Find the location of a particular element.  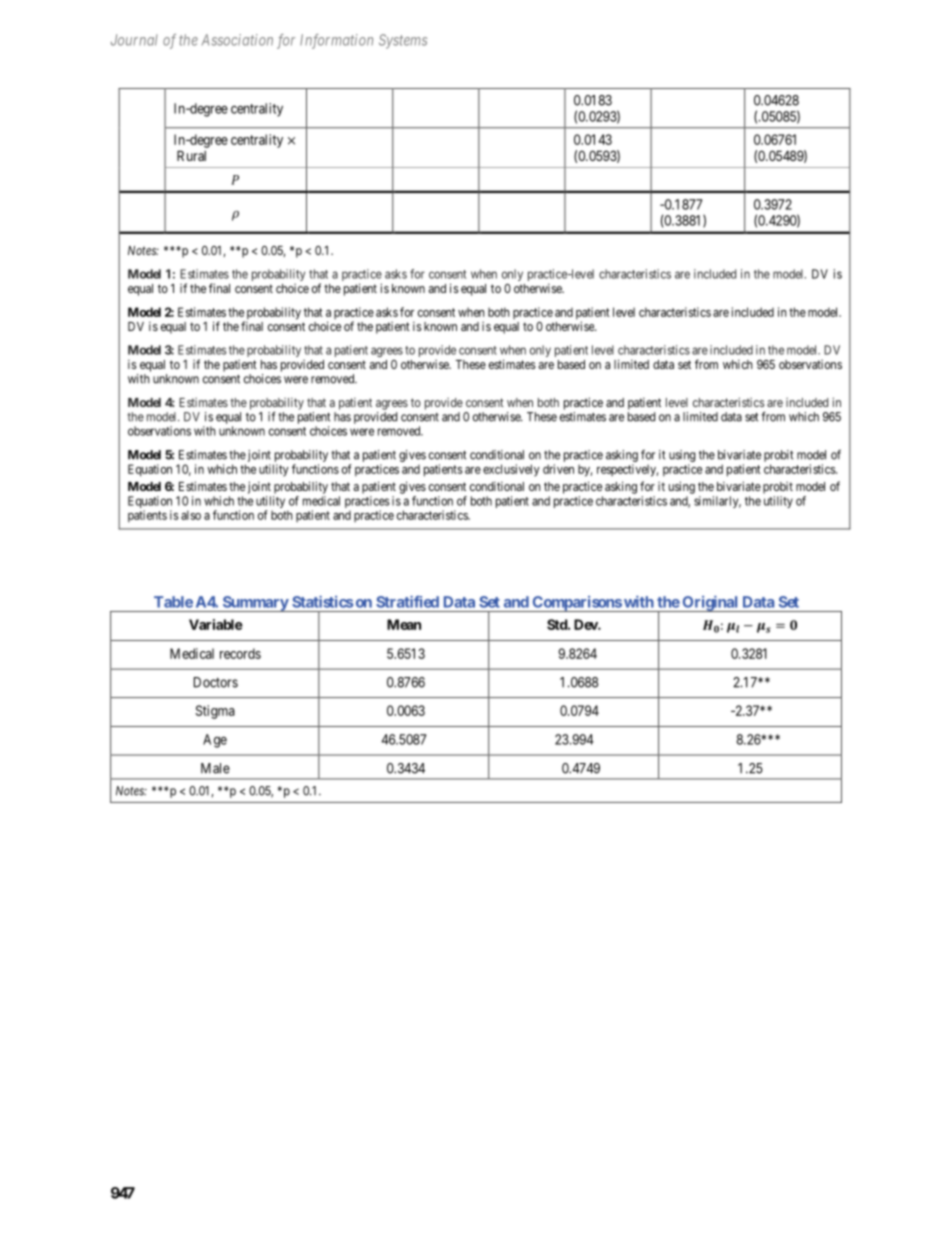

exclusively is located at coordinates (511, 470).
